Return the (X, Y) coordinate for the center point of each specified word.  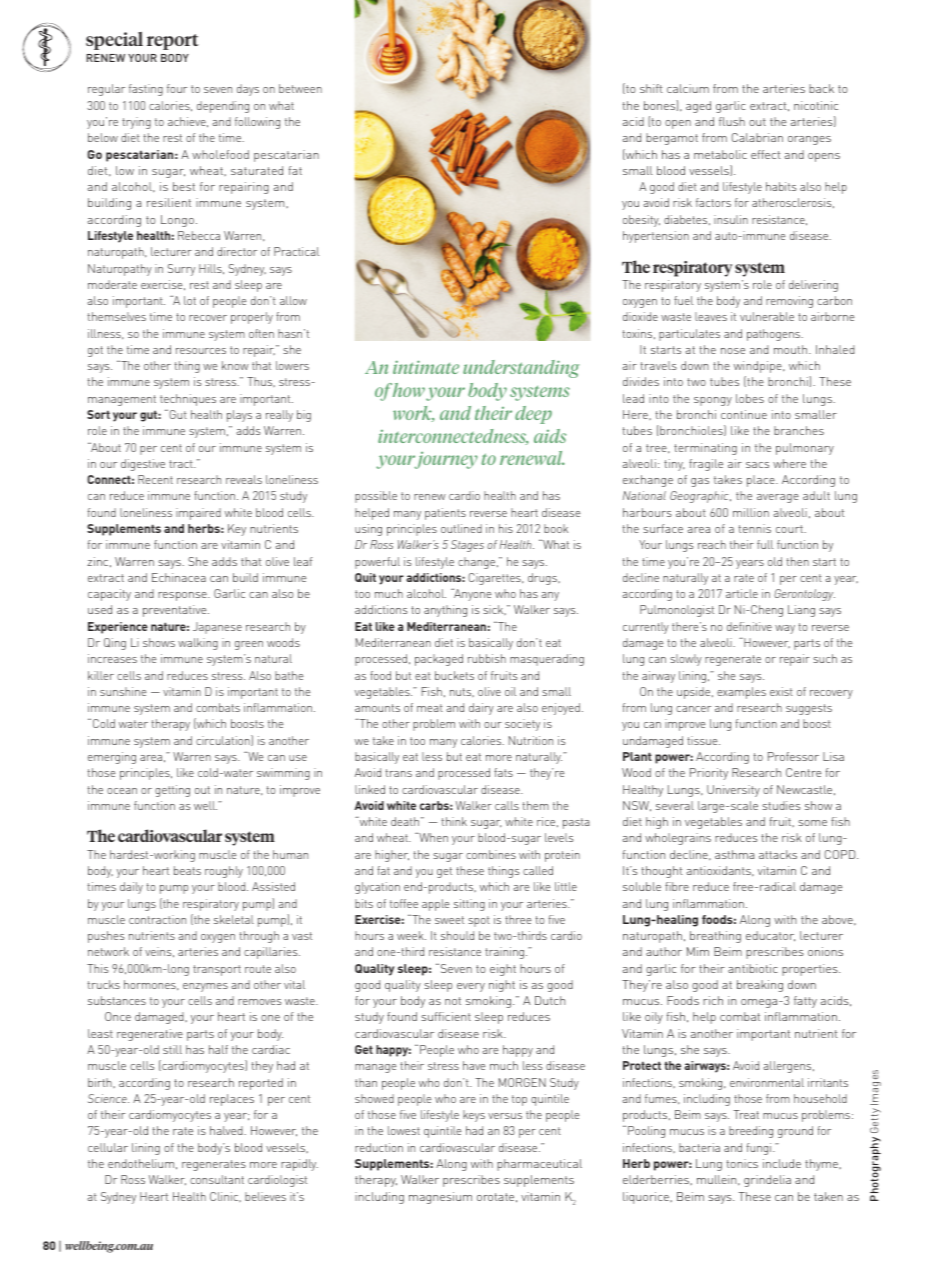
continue (744, 414)
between (300, 88)
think (454, 821)
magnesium (440, 1198)
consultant (217, 1179)
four (177, 88)
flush (732, 121)
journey (445, 460)
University (733, 791)
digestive (143, 465)
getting (172, 791)
